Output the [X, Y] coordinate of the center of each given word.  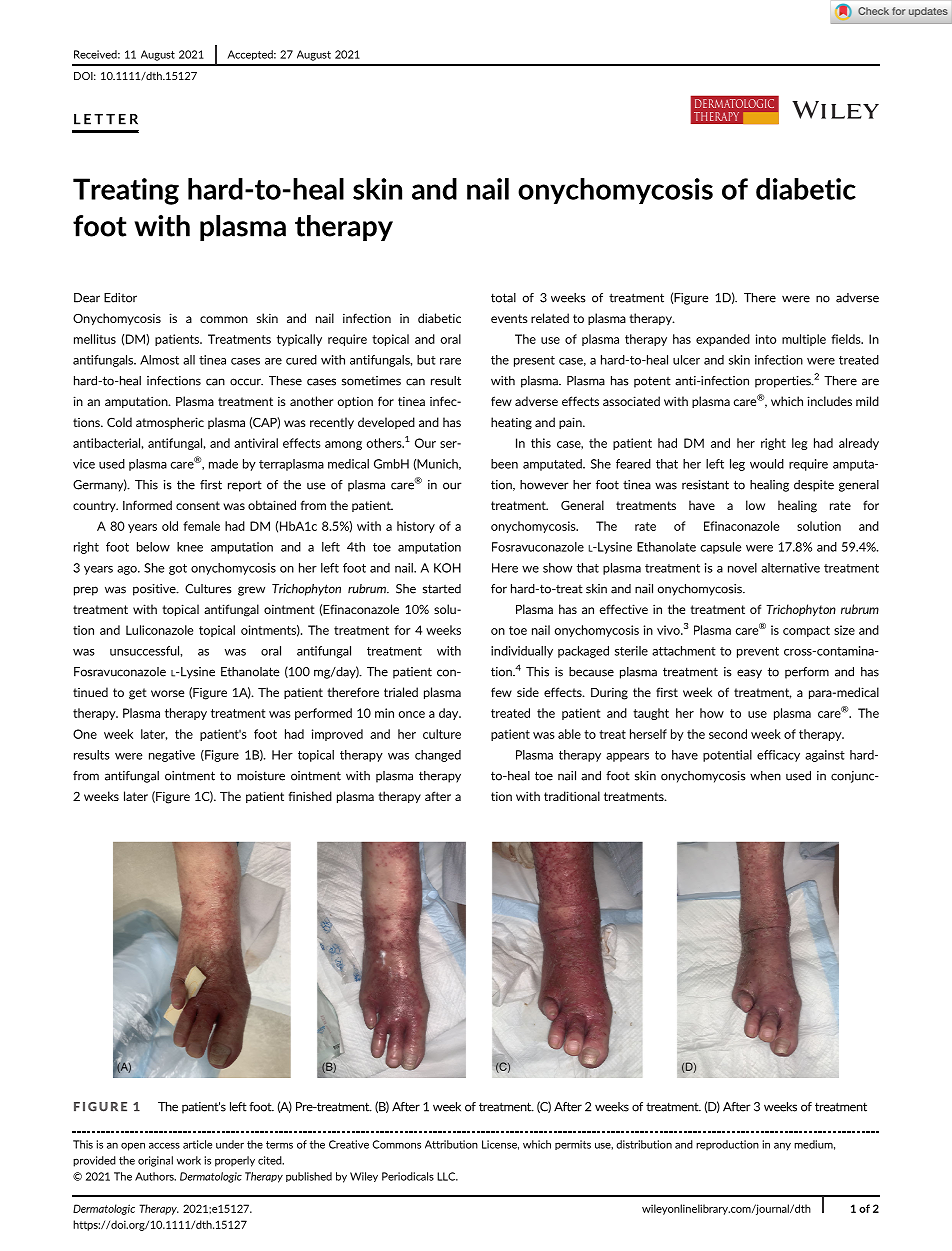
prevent [758, 652]
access [164, 1145]
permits [573, 1145]
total [503, 298]
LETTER [106, 119]
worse [167, 693]
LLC [447, 1176]
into [766, 339]
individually [522, 652]
